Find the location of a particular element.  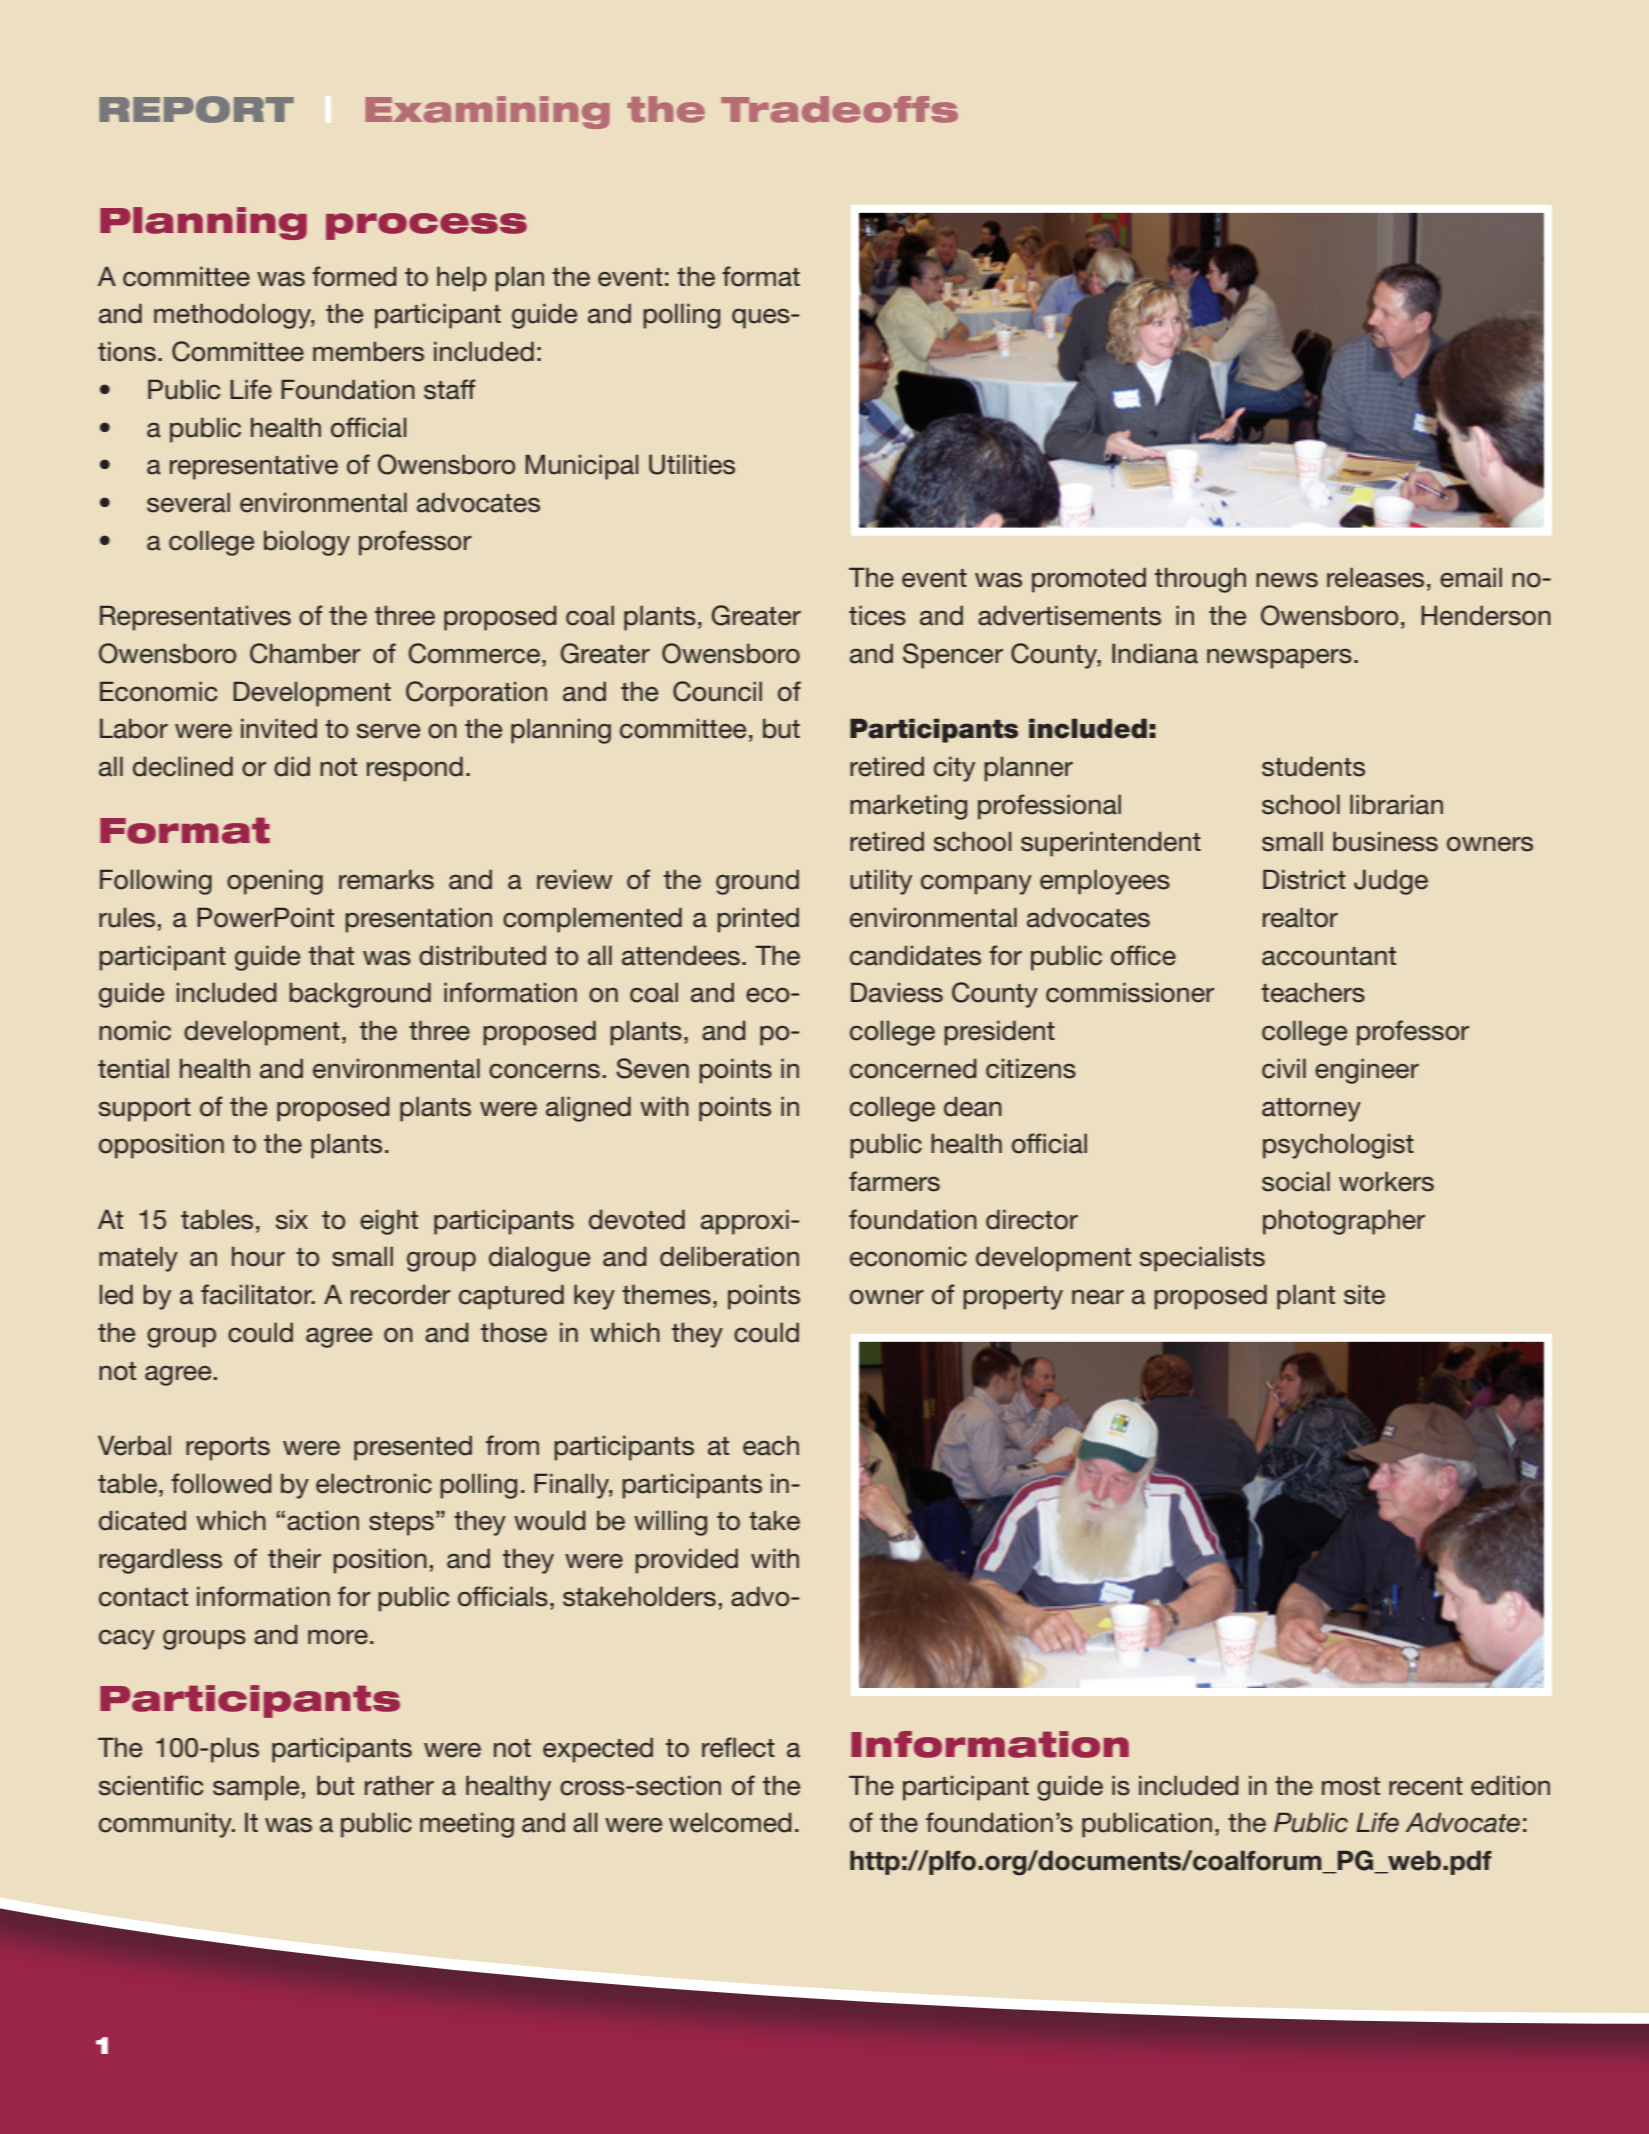

releases is located at coordinates (1375, 578).
